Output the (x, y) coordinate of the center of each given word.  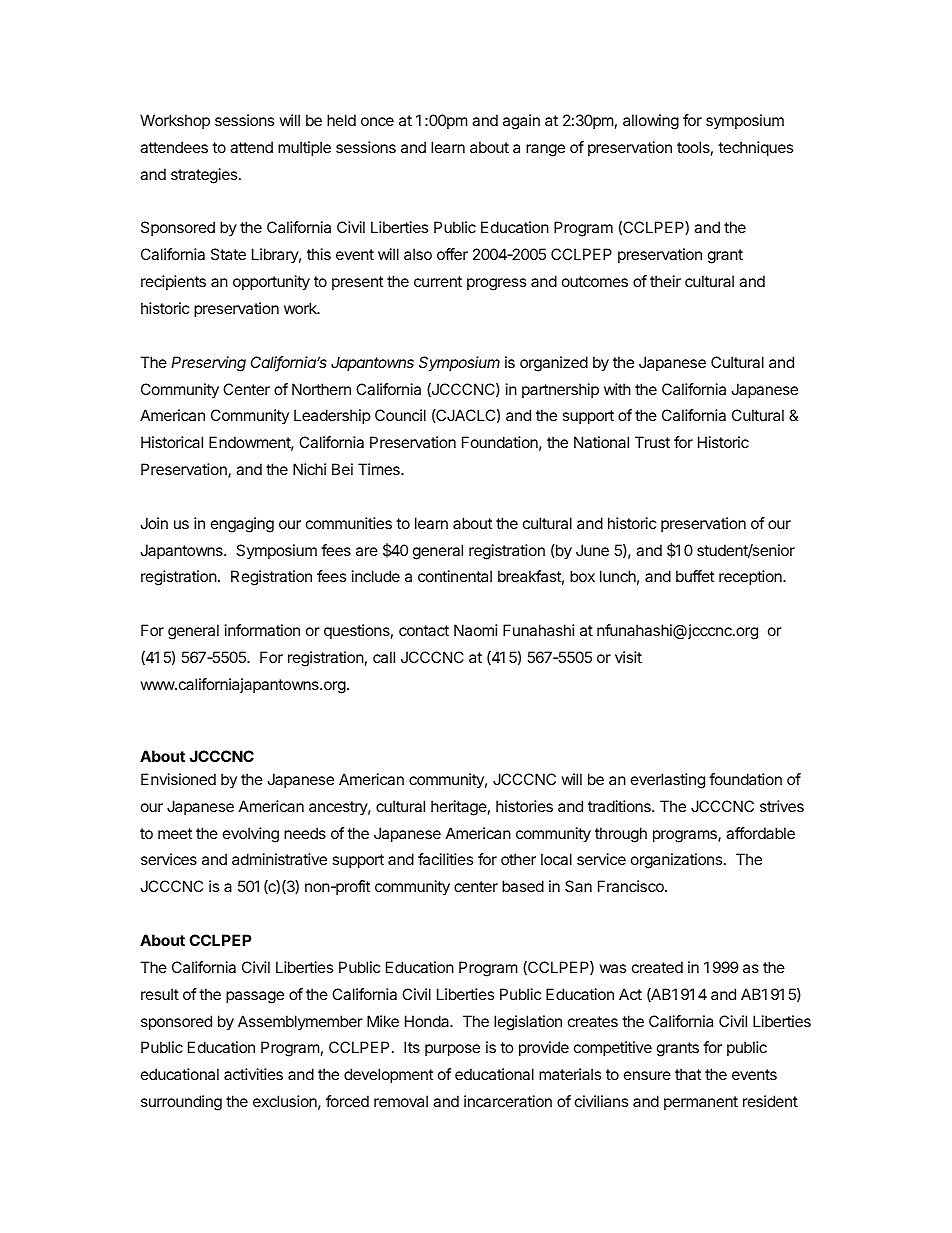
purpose (452, 1050)
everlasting (668, 781)
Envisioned (178, 779)
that (688, 1074)
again (521, 122)
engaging (242, 525)
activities (253, 1074)
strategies (205, 176)
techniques (755, 148)
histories (524, 806)
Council (400, 415)
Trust (652, 442)
